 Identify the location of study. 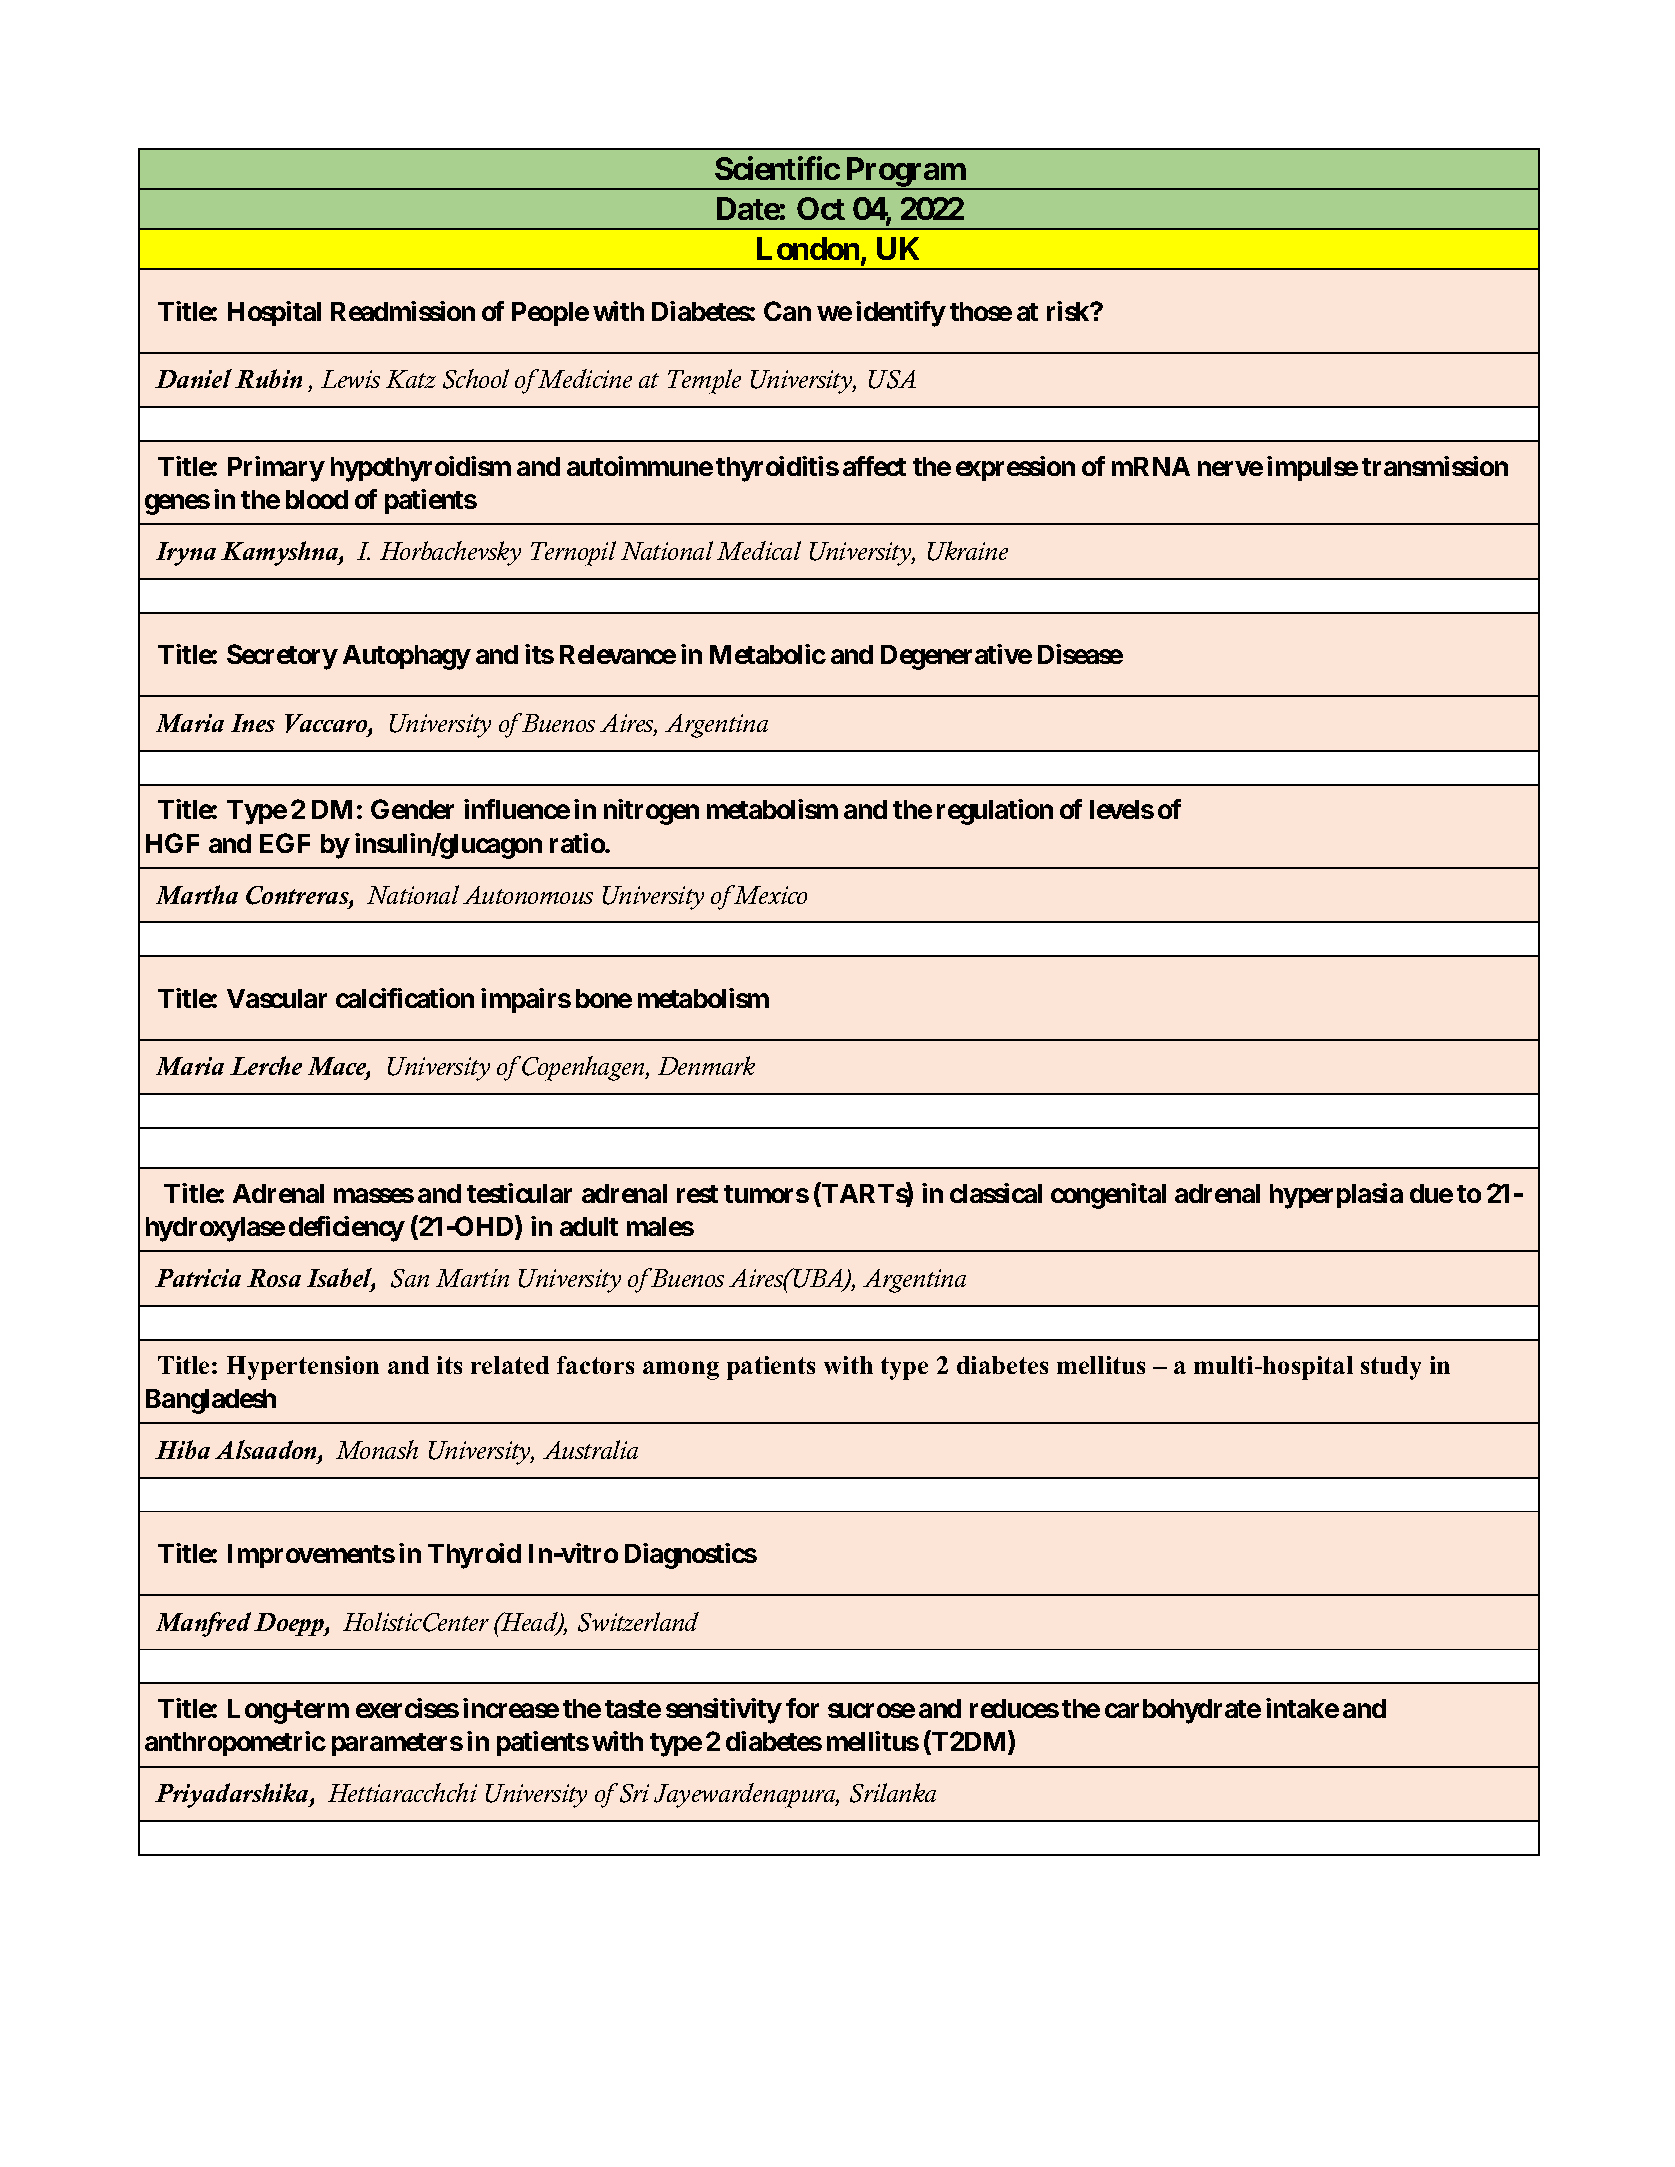
(1391, 1368).
